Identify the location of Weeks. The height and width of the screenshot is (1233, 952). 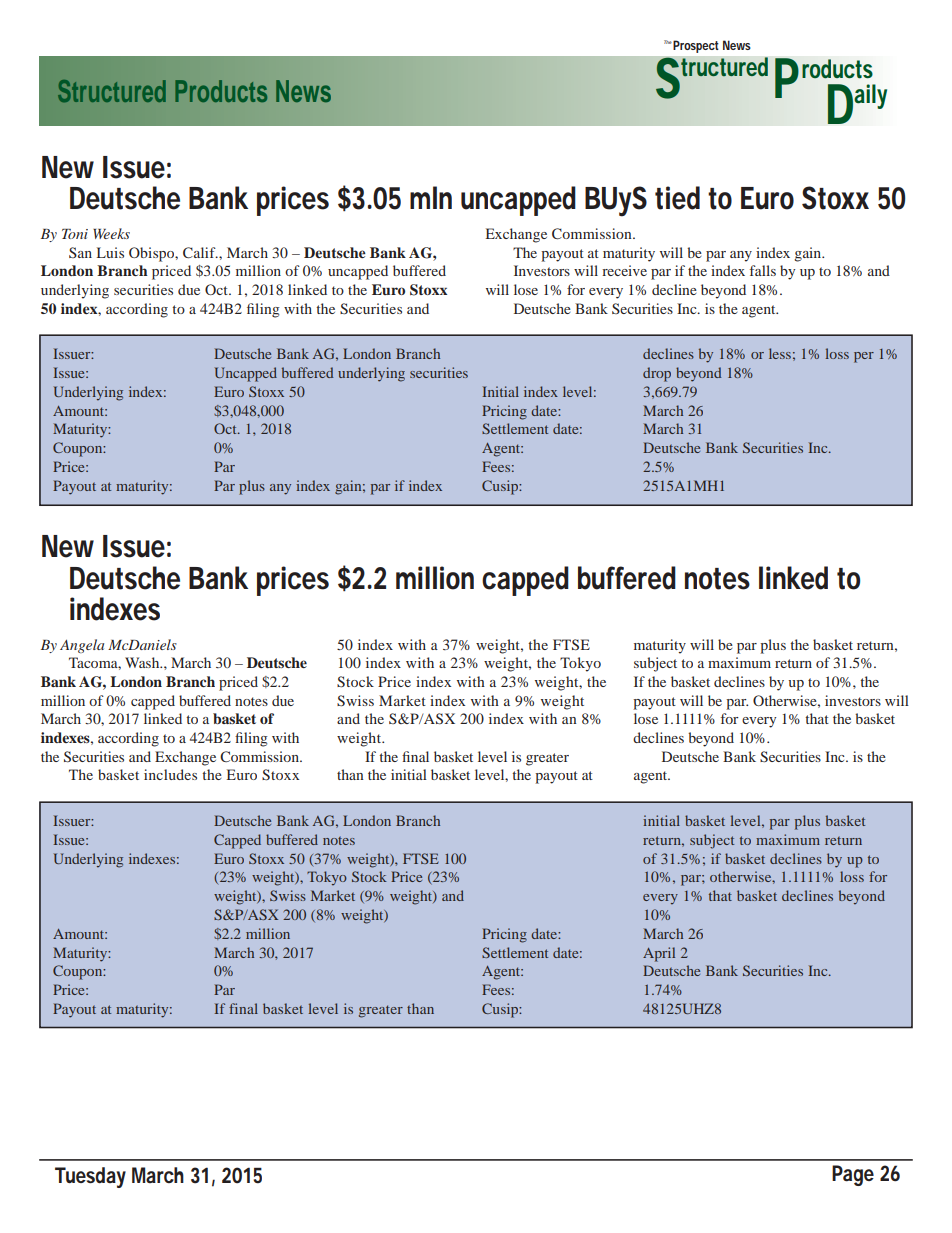
(111, 233).
